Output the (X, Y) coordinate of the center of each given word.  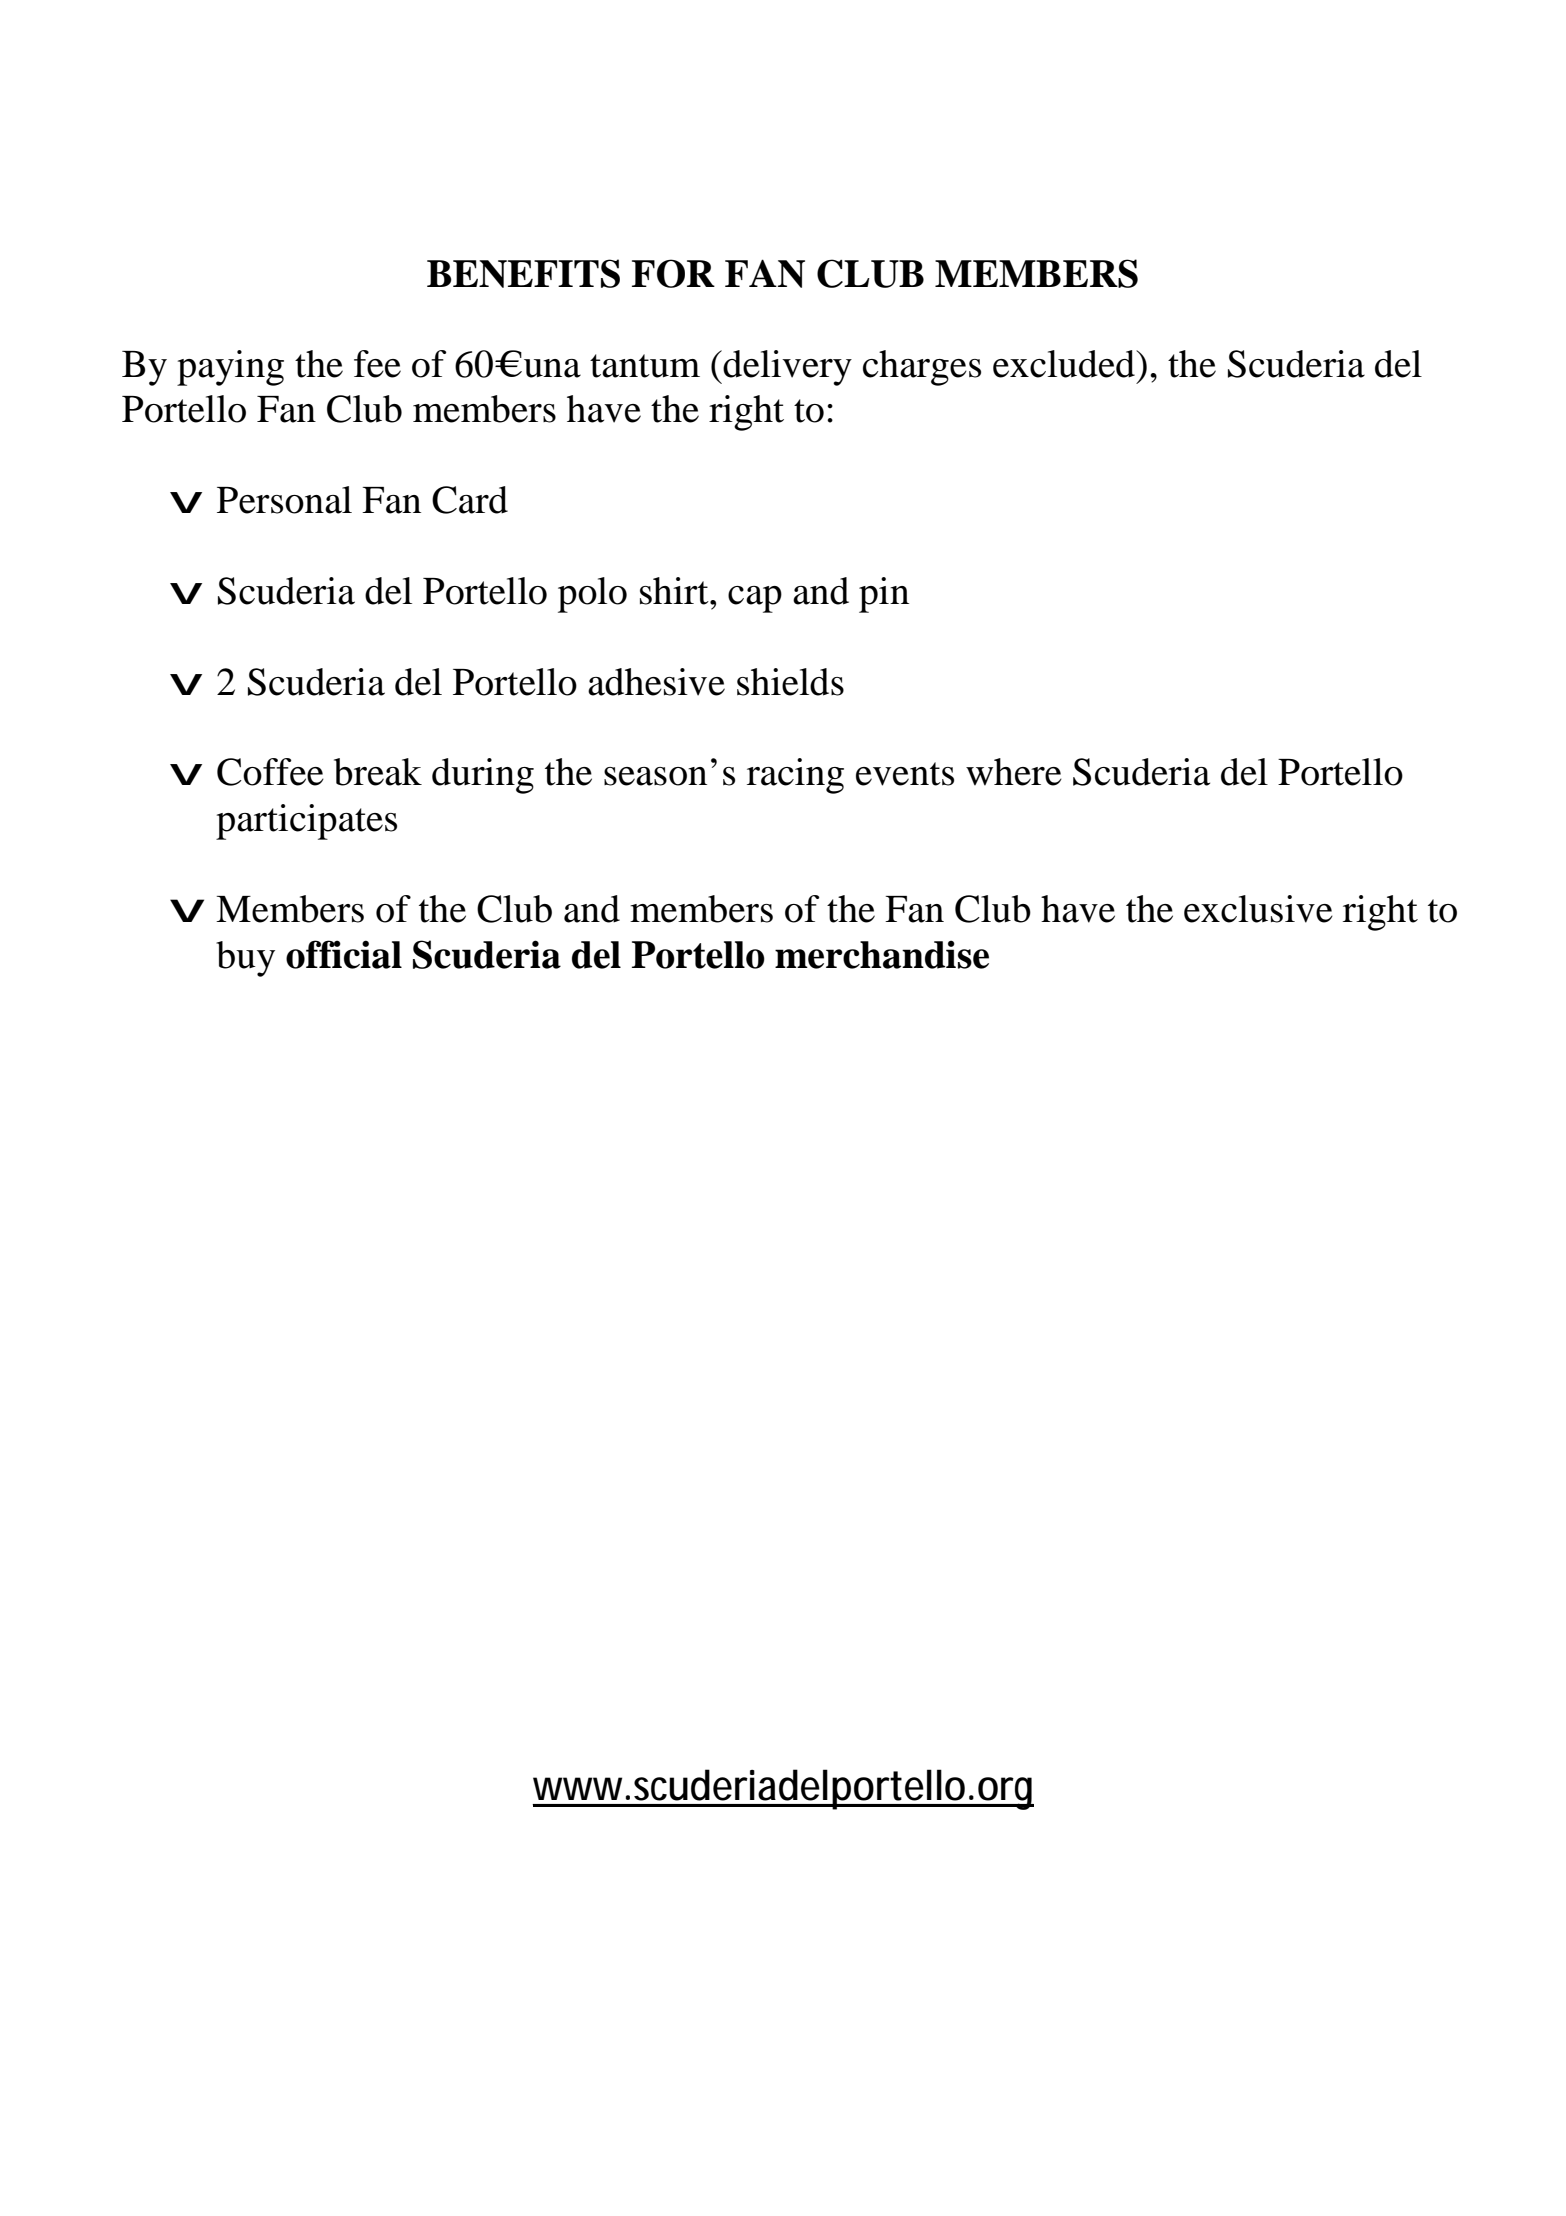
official (344, 954)
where (1014, 772)
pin (884, 595)
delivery (787, 368)
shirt (675, 591)
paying (230, 368)
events (905, 774)
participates (306, 822)
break (378, 772)
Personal (284, 500)
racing (795, 776)
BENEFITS (523, 273)
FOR (673, 273)
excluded (1065, 364)
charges (922, 368)
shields (790, 682)
